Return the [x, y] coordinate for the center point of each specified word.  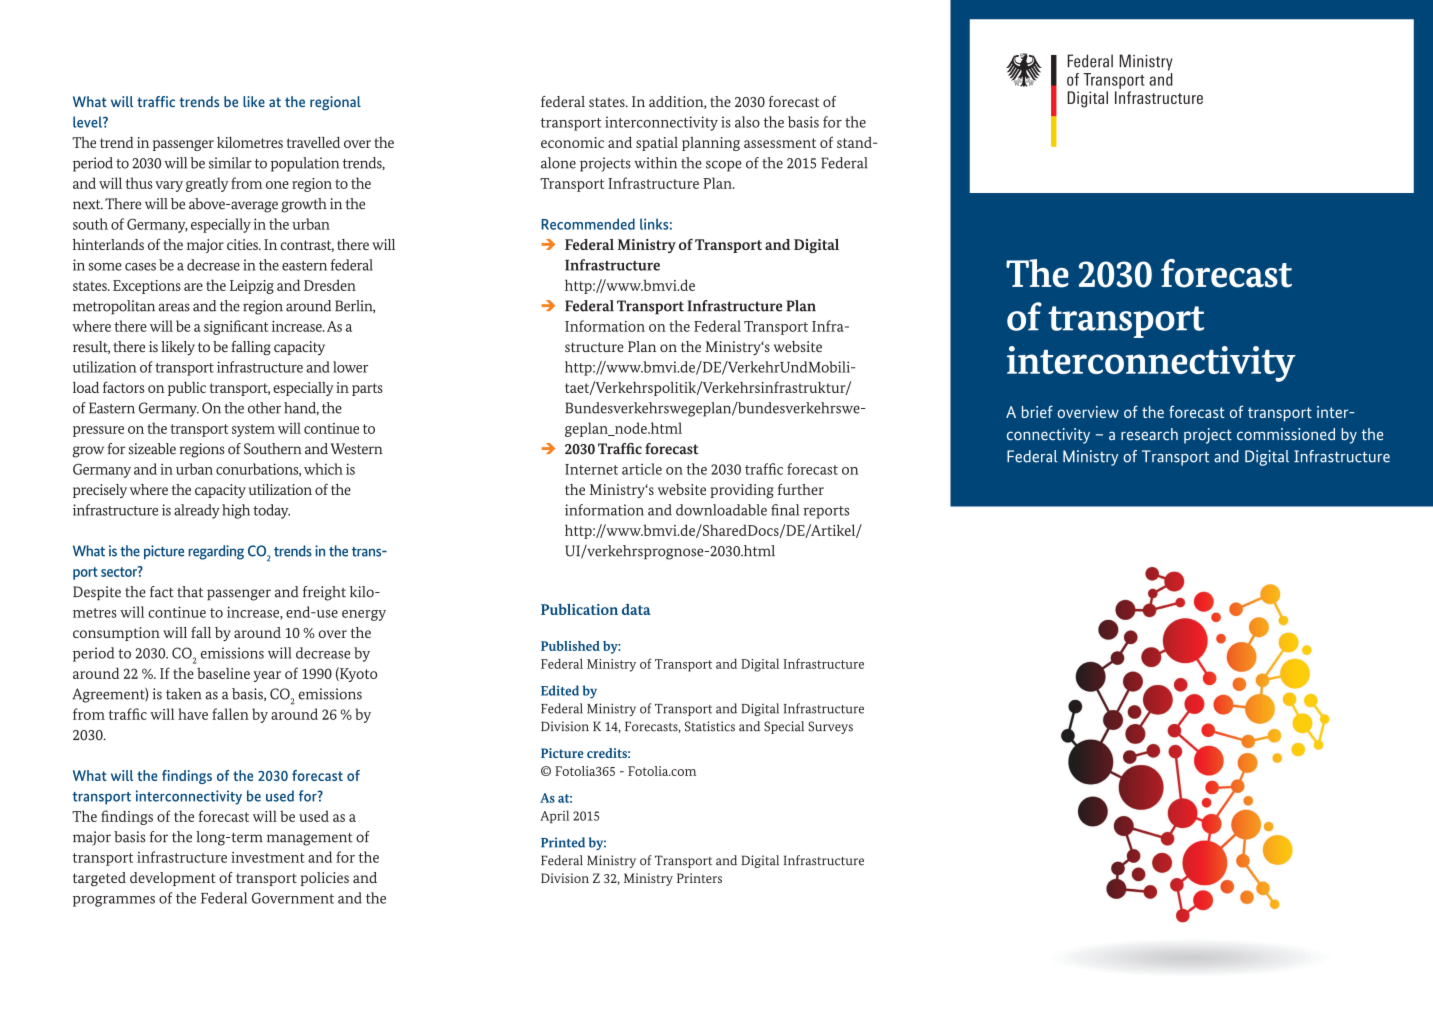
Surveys [830, 727]
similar [230, 163]
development [173, 879]
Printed [563, 842]
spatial [657, 144]
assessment [780, 143]
